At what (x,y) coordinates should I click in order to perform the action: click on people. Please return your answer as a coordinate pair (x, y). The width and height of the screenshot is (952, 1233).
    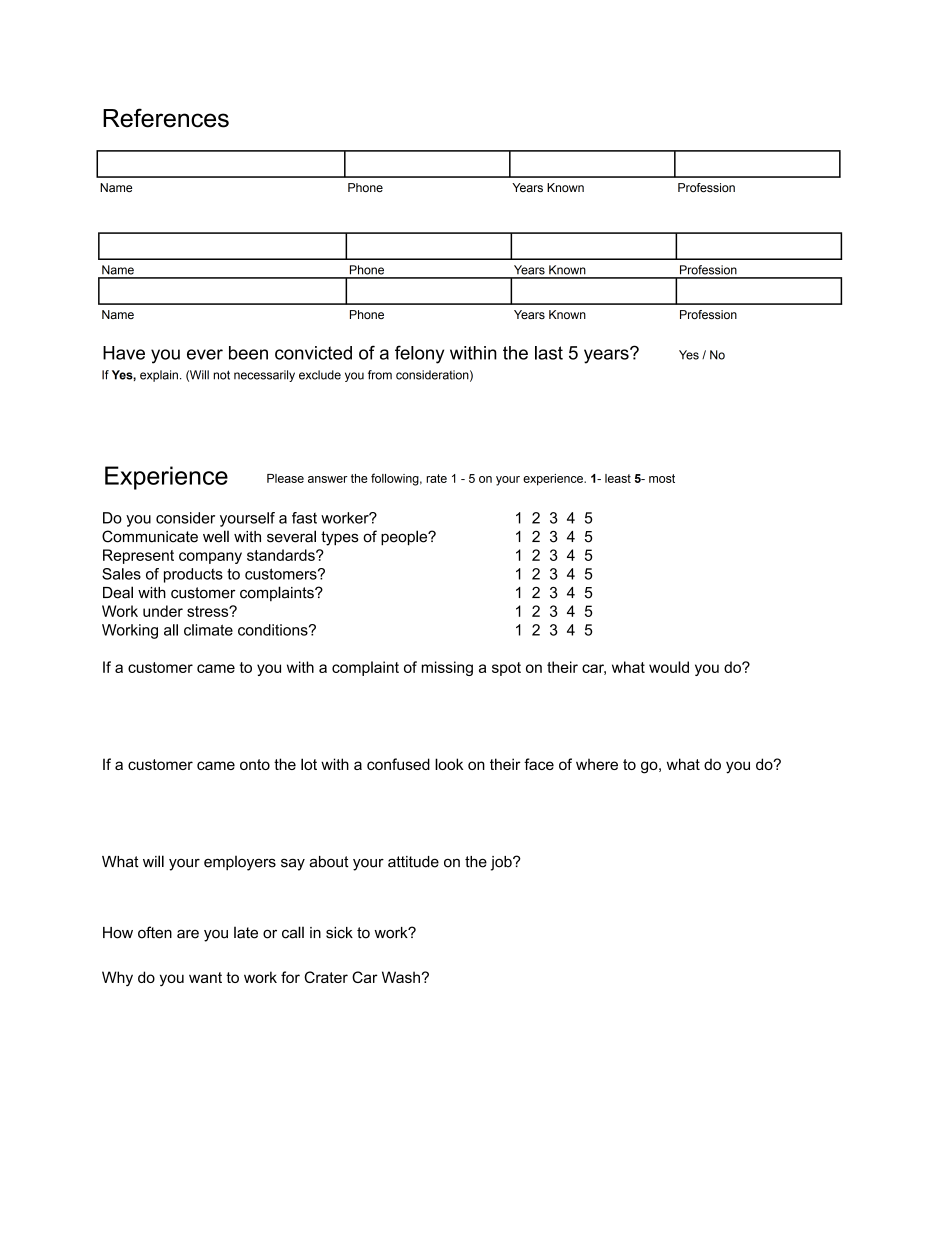
    Looking at the image, I should click on (405, 538).
